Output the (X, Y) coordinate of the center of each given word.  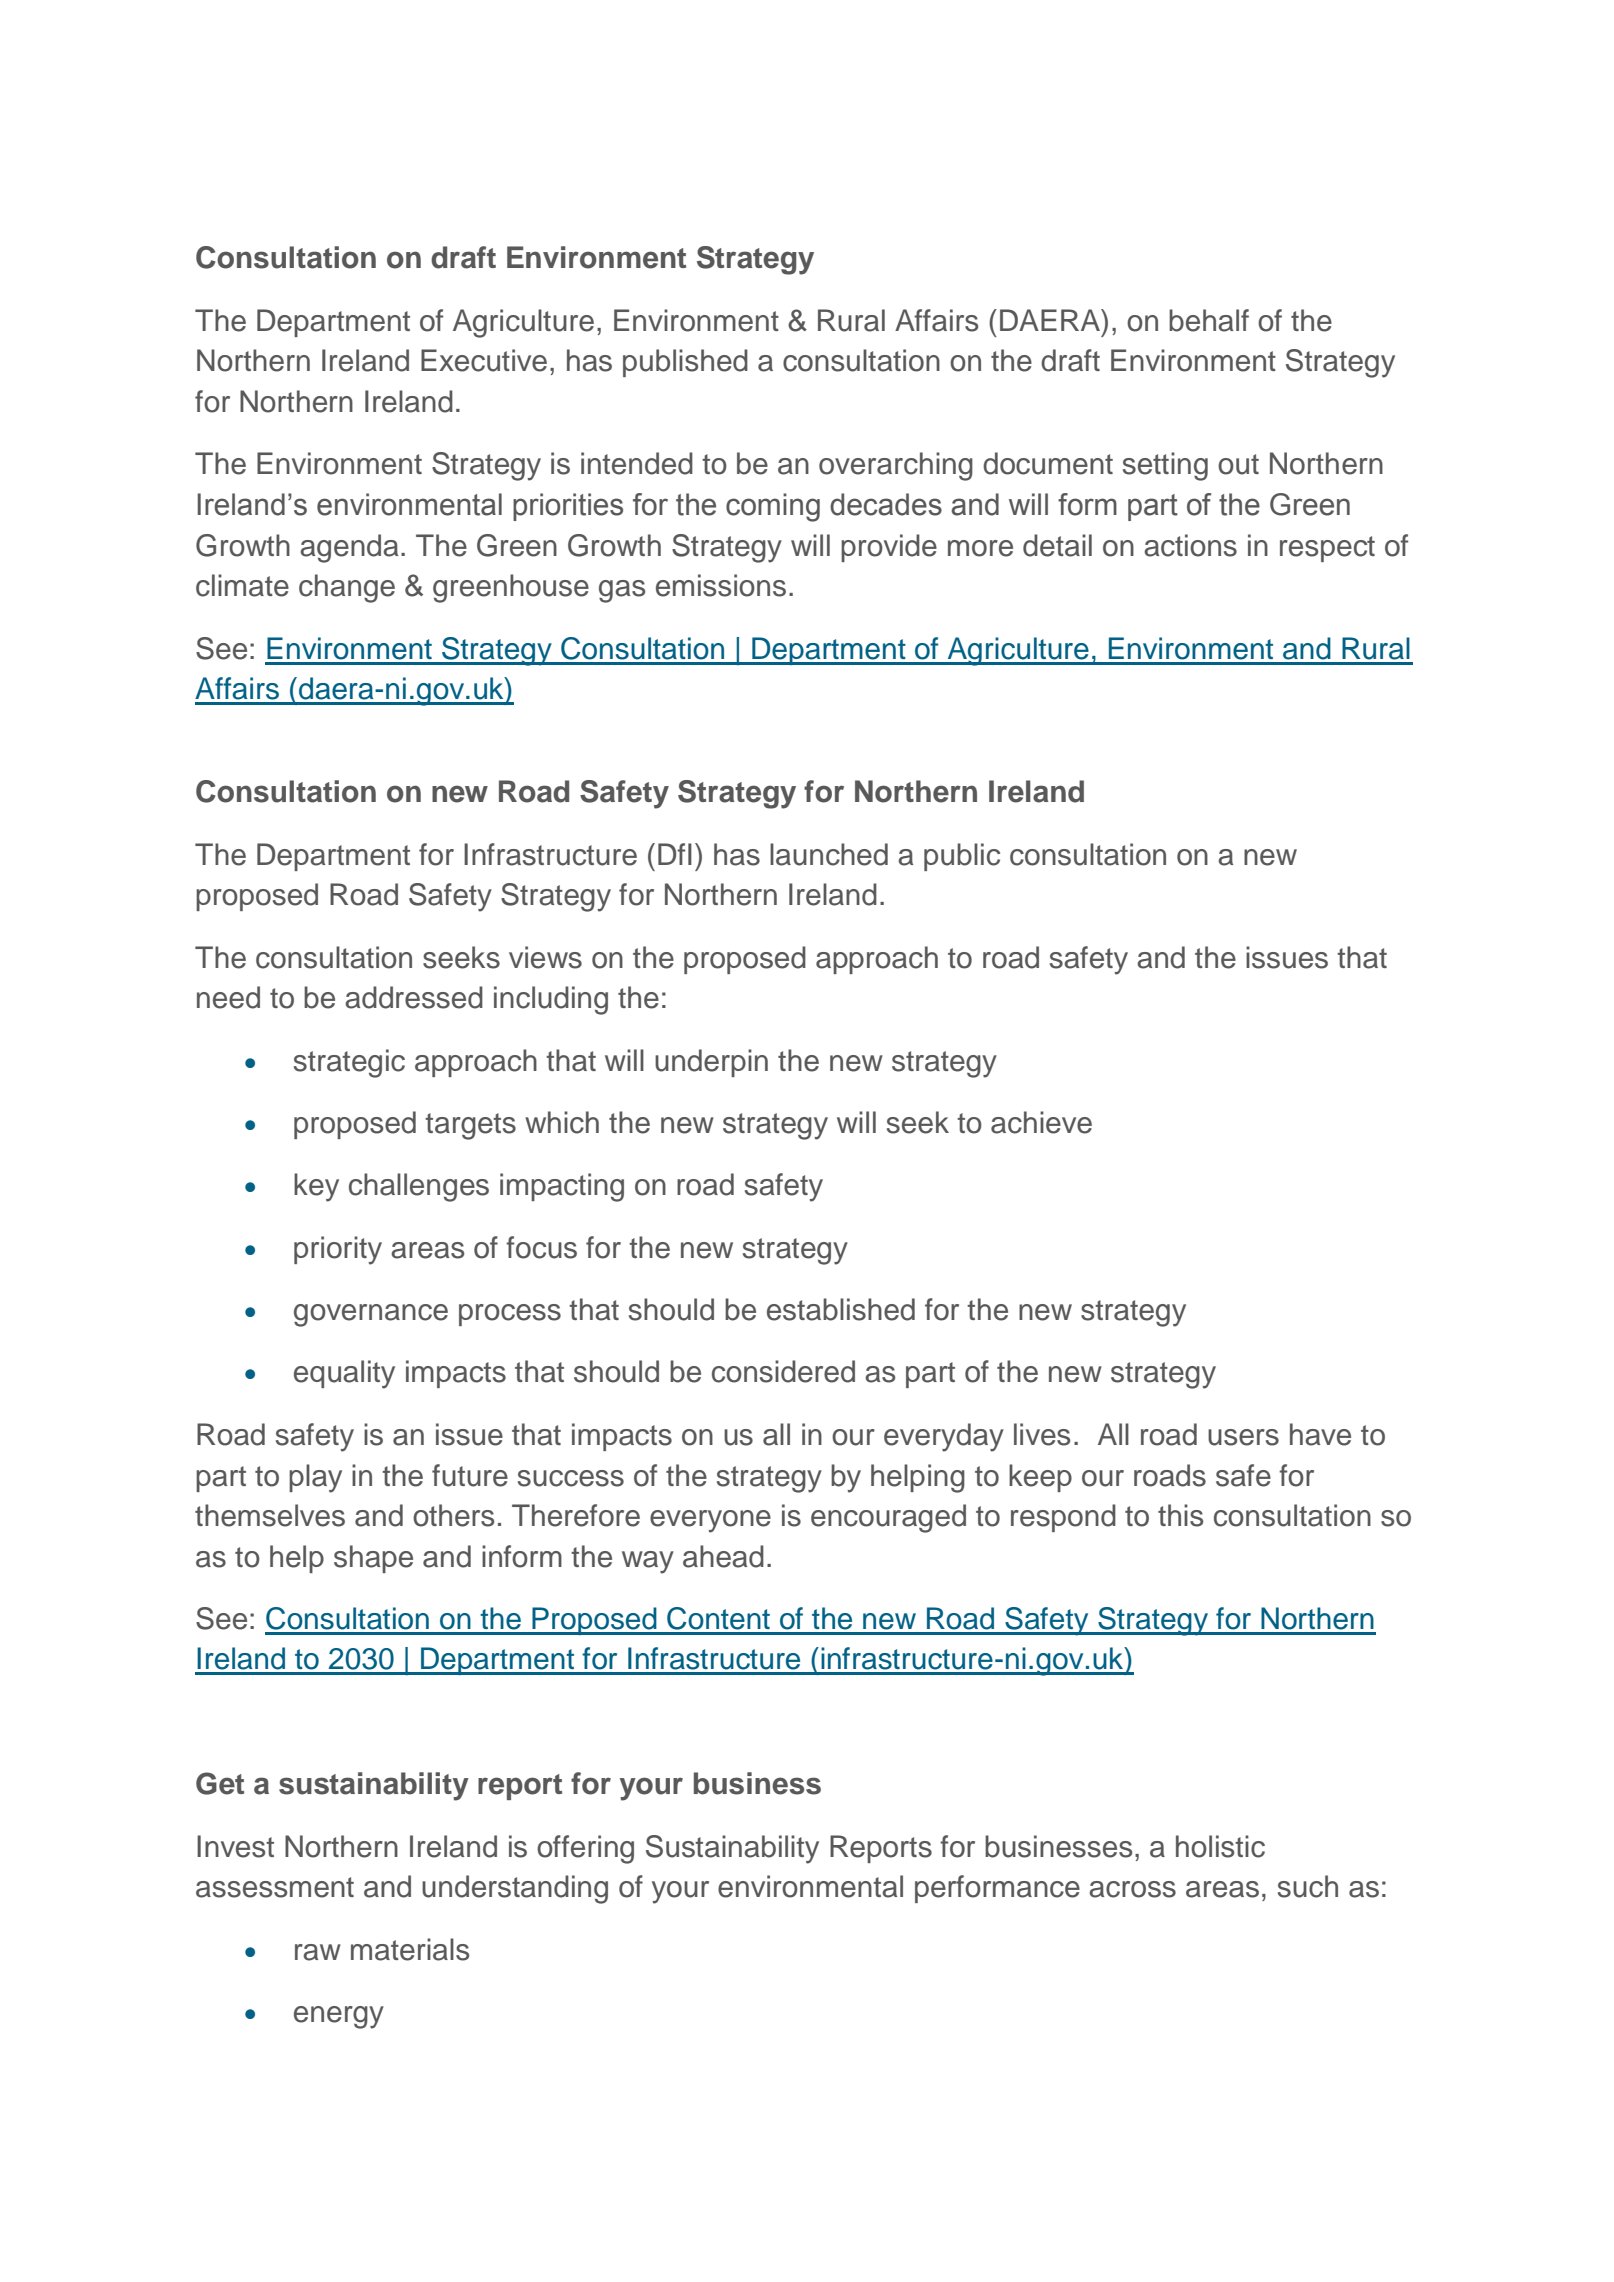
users (1243, 1437)
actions (1190, 545)
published (685, 363)
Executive (484, 360)
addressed (414, 997)
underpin (711, 1063)
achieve (1041, 1122)
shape (373, 1559)
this (1180, 1515)
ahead (723, 1556)
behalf (1209, 320)
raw (318, 1952)
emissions (721, 585)
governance (371, 1315)
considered (783, 1371)
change (347, 588)
